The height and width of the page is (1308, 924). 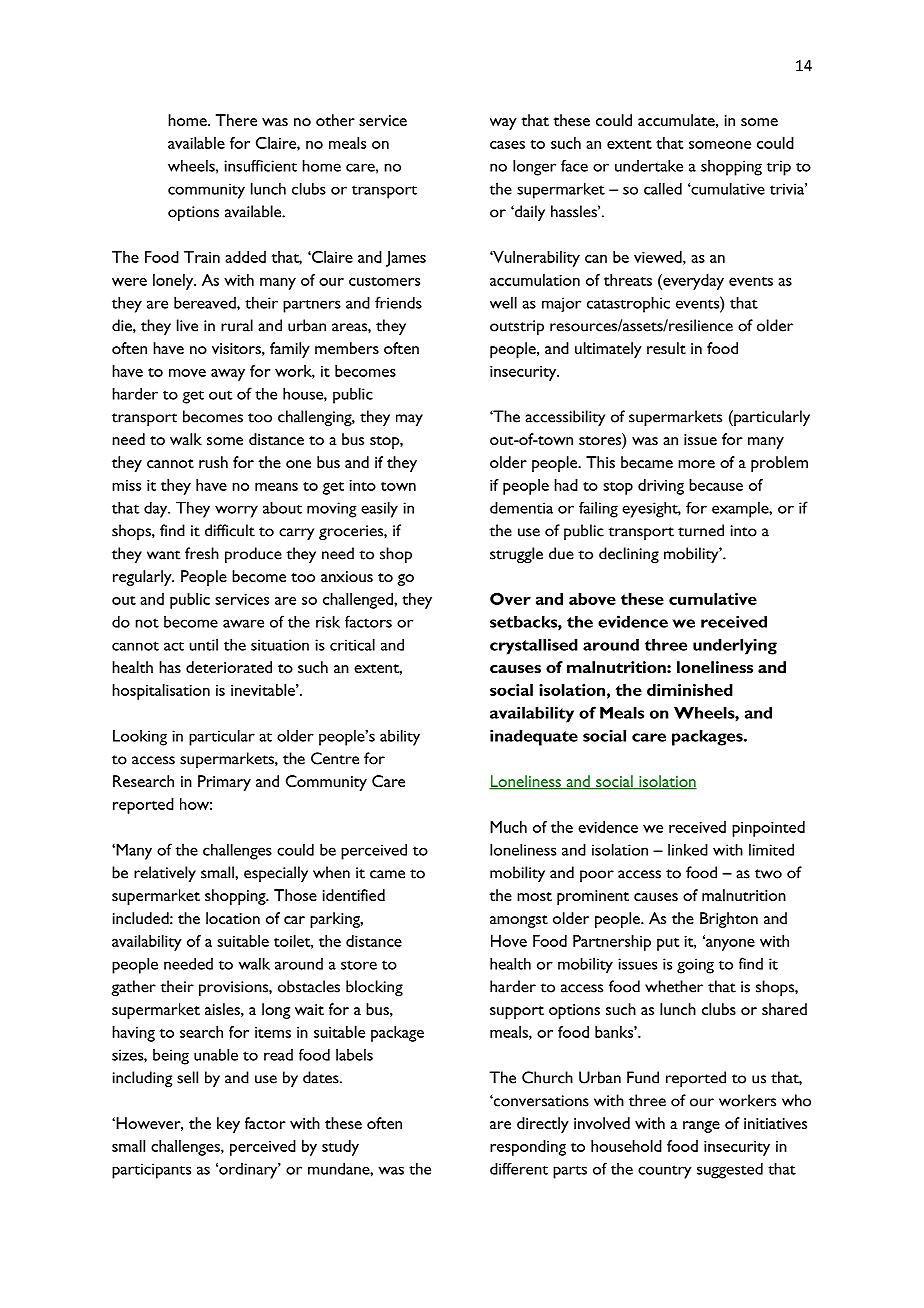 I want to click on cases, so click(x=507, y=145).
